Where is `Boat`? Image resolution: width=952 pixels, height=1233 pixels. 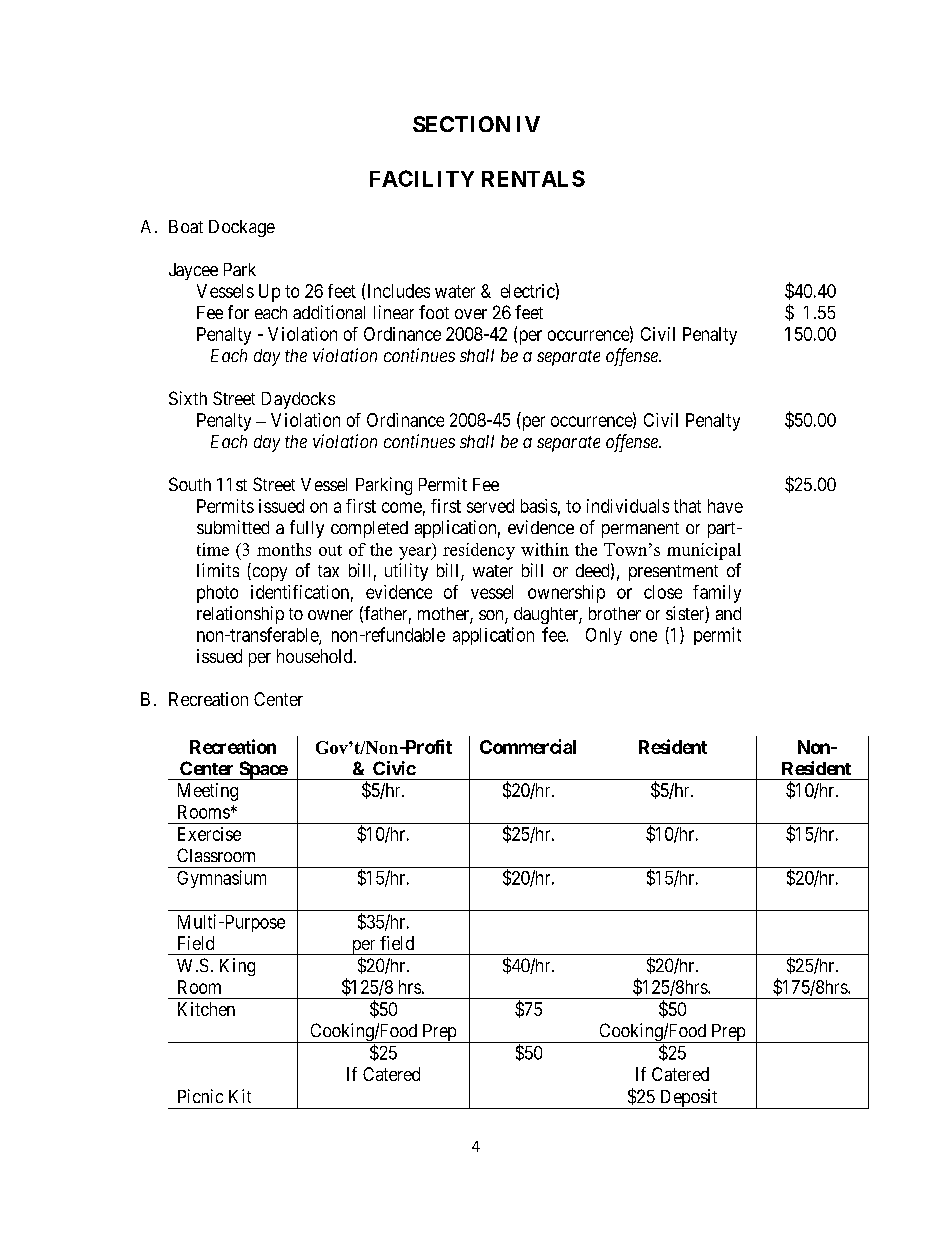 Boat is located at coordinates (186, 226).
